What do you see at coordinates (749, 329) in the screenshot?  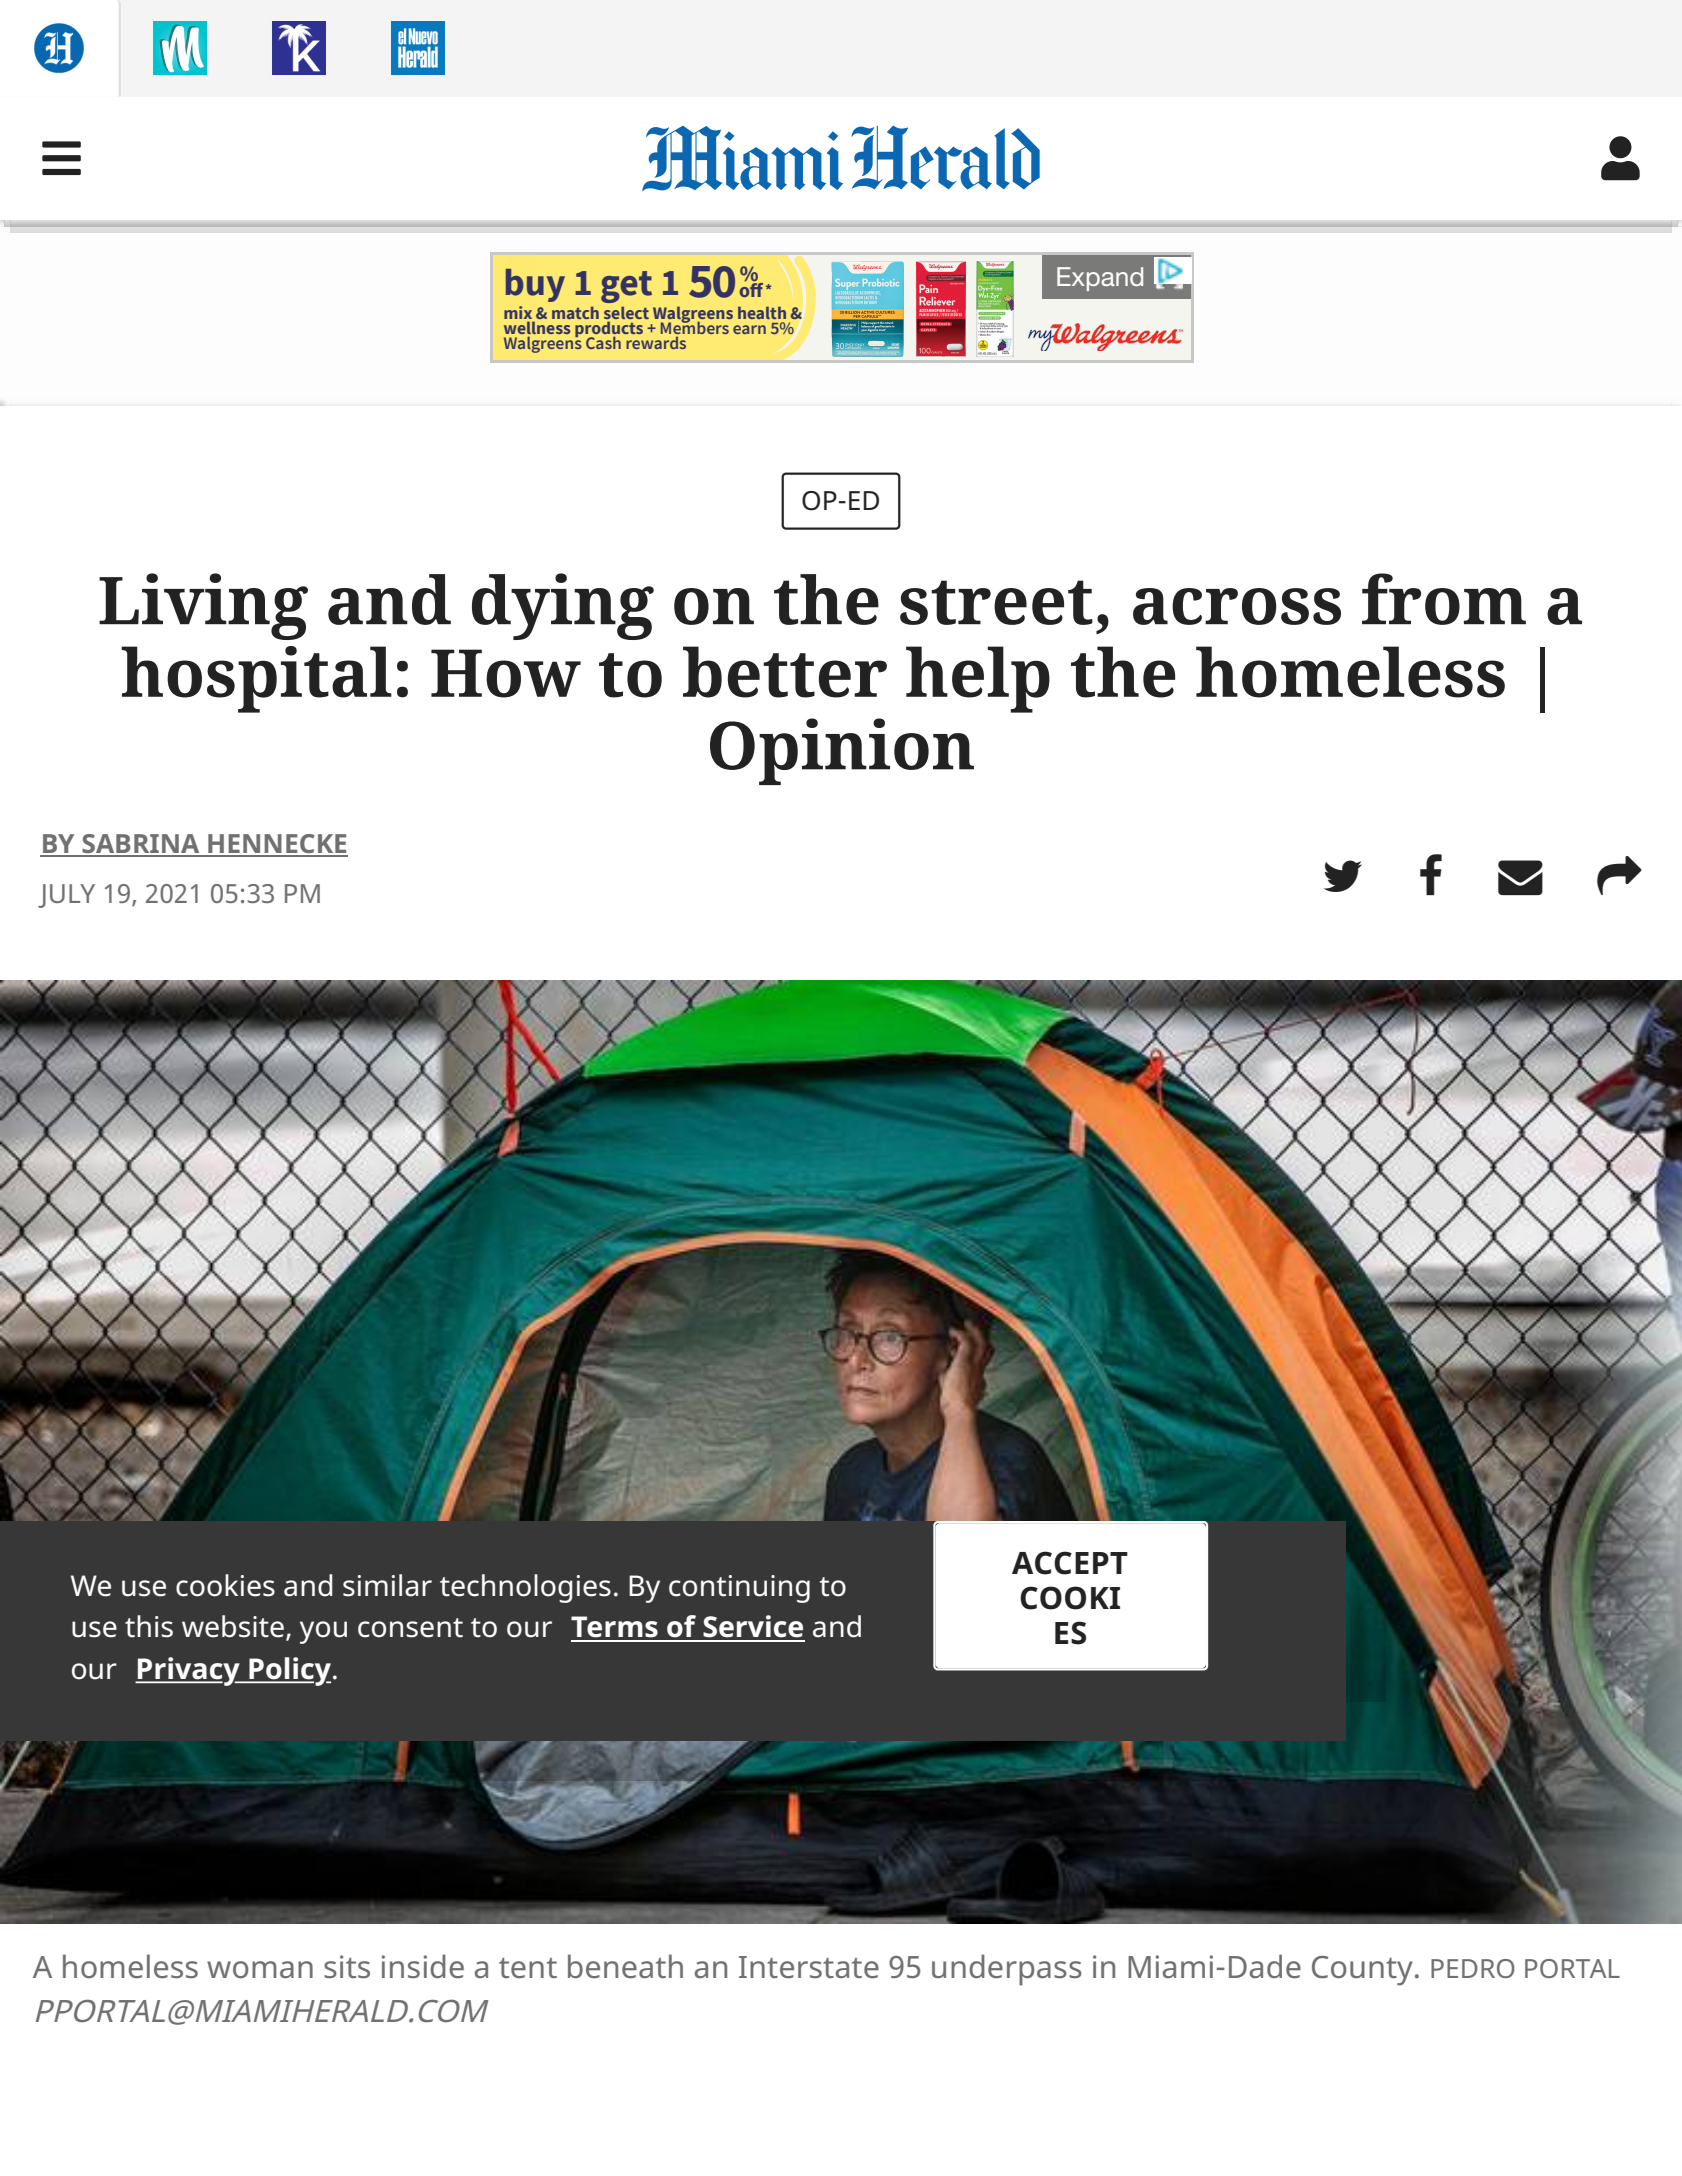 I see `earn` at bounding box center [749, 329].
